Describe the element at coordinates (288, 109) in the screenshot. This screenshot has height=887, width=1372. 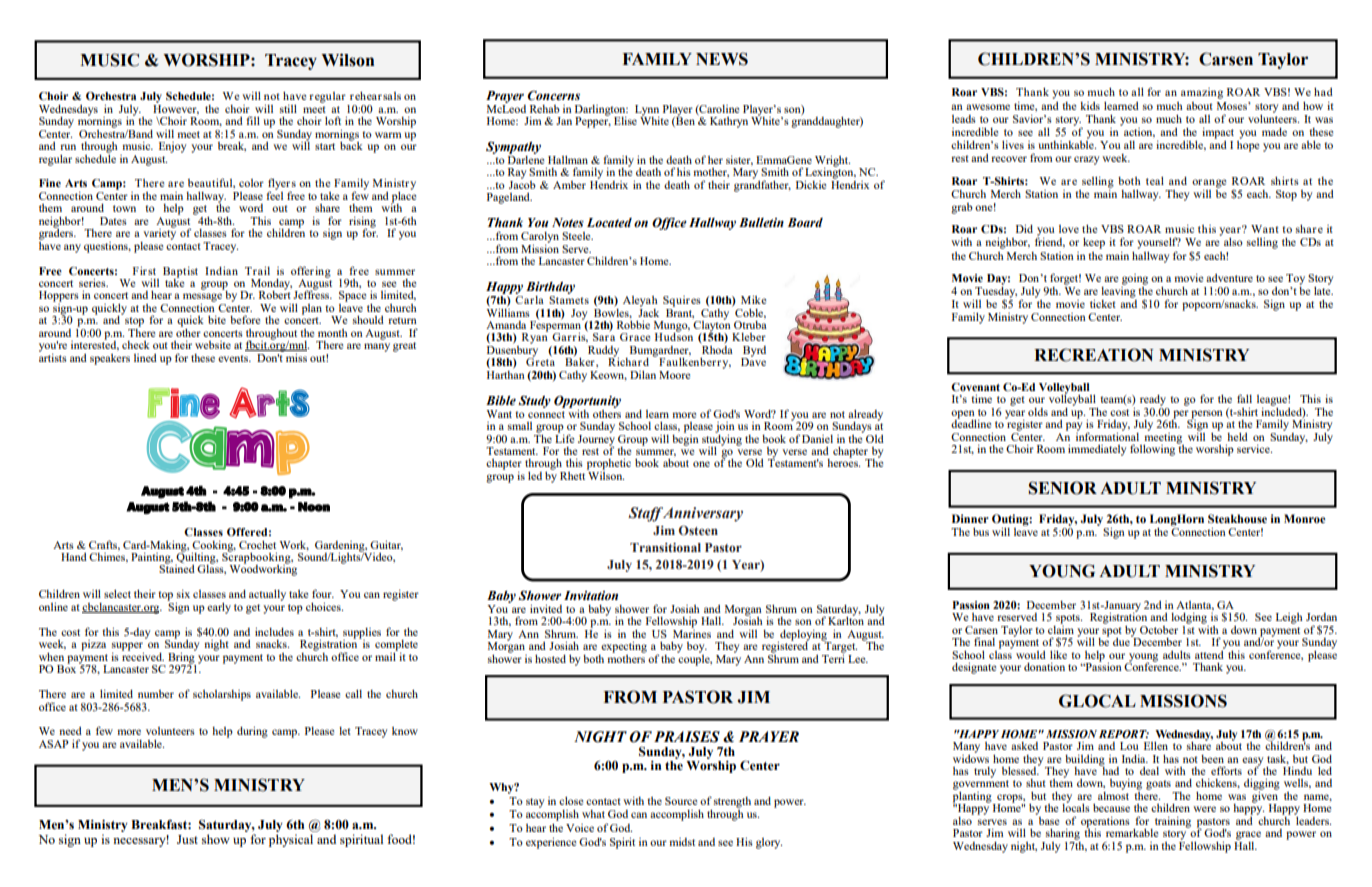
I see `still` at that location.
